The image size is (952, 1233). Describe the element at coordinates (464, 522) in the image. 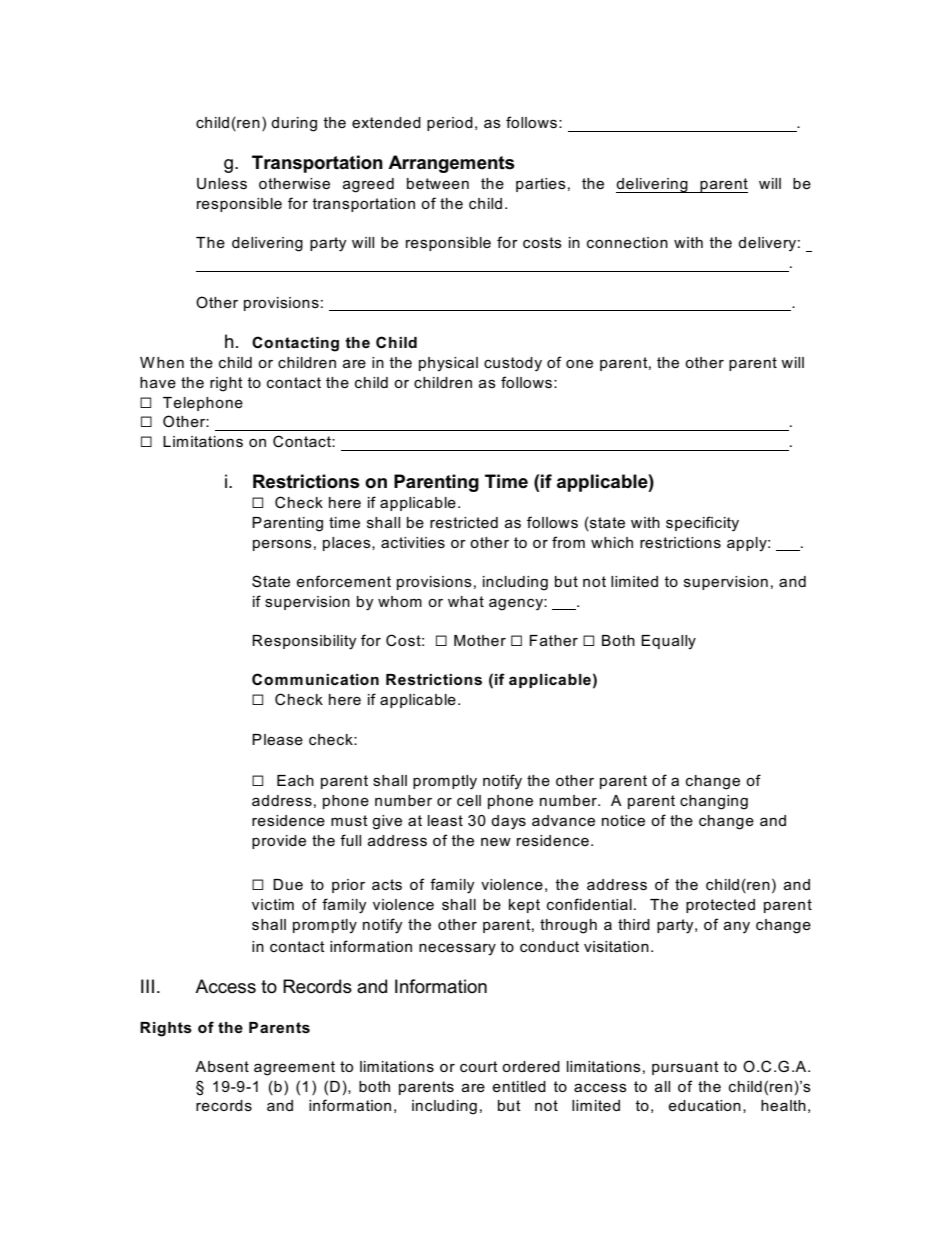

I see `restricted` at that location.
